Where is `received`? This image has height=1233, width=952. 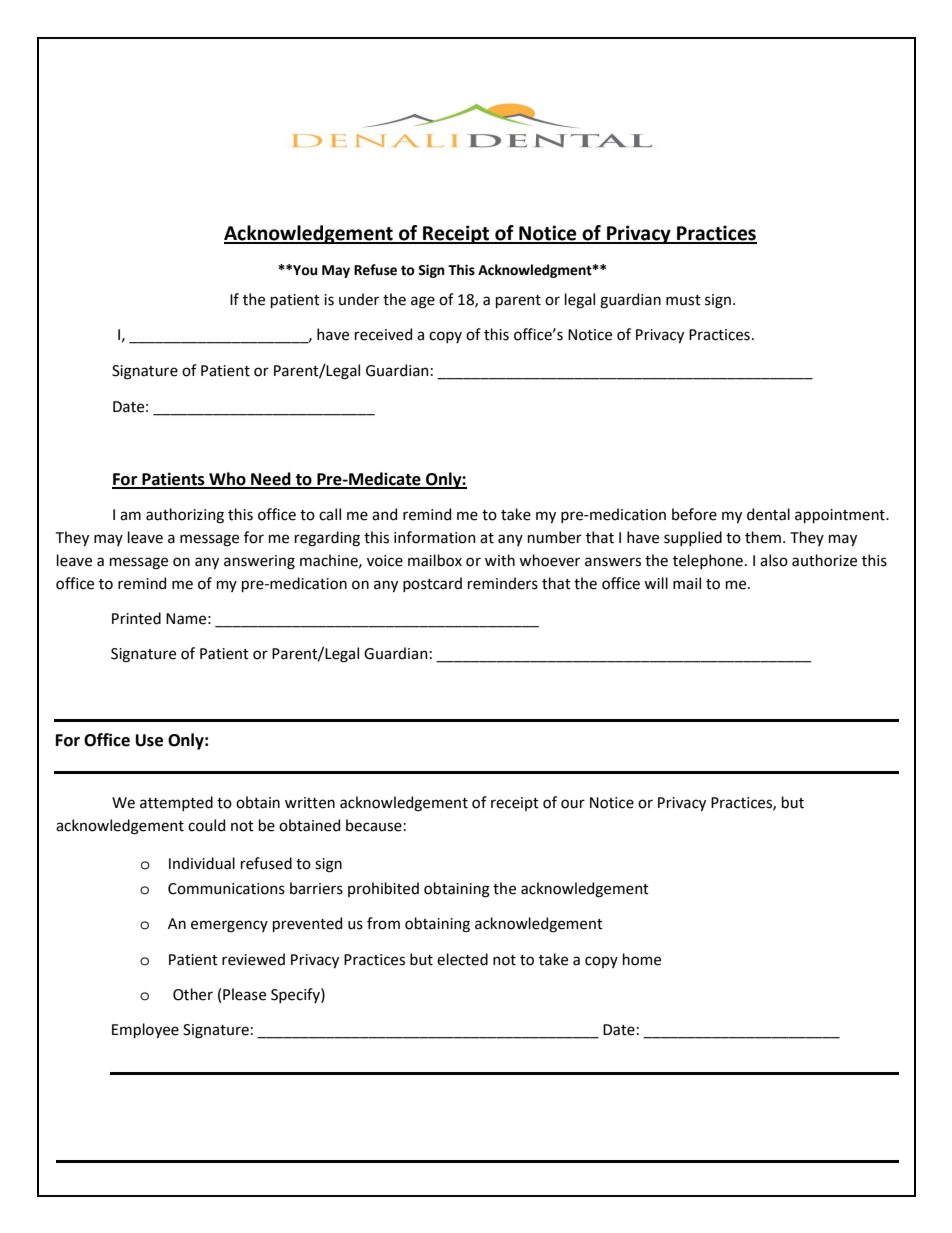
received is located at coordinates (383, 334).
